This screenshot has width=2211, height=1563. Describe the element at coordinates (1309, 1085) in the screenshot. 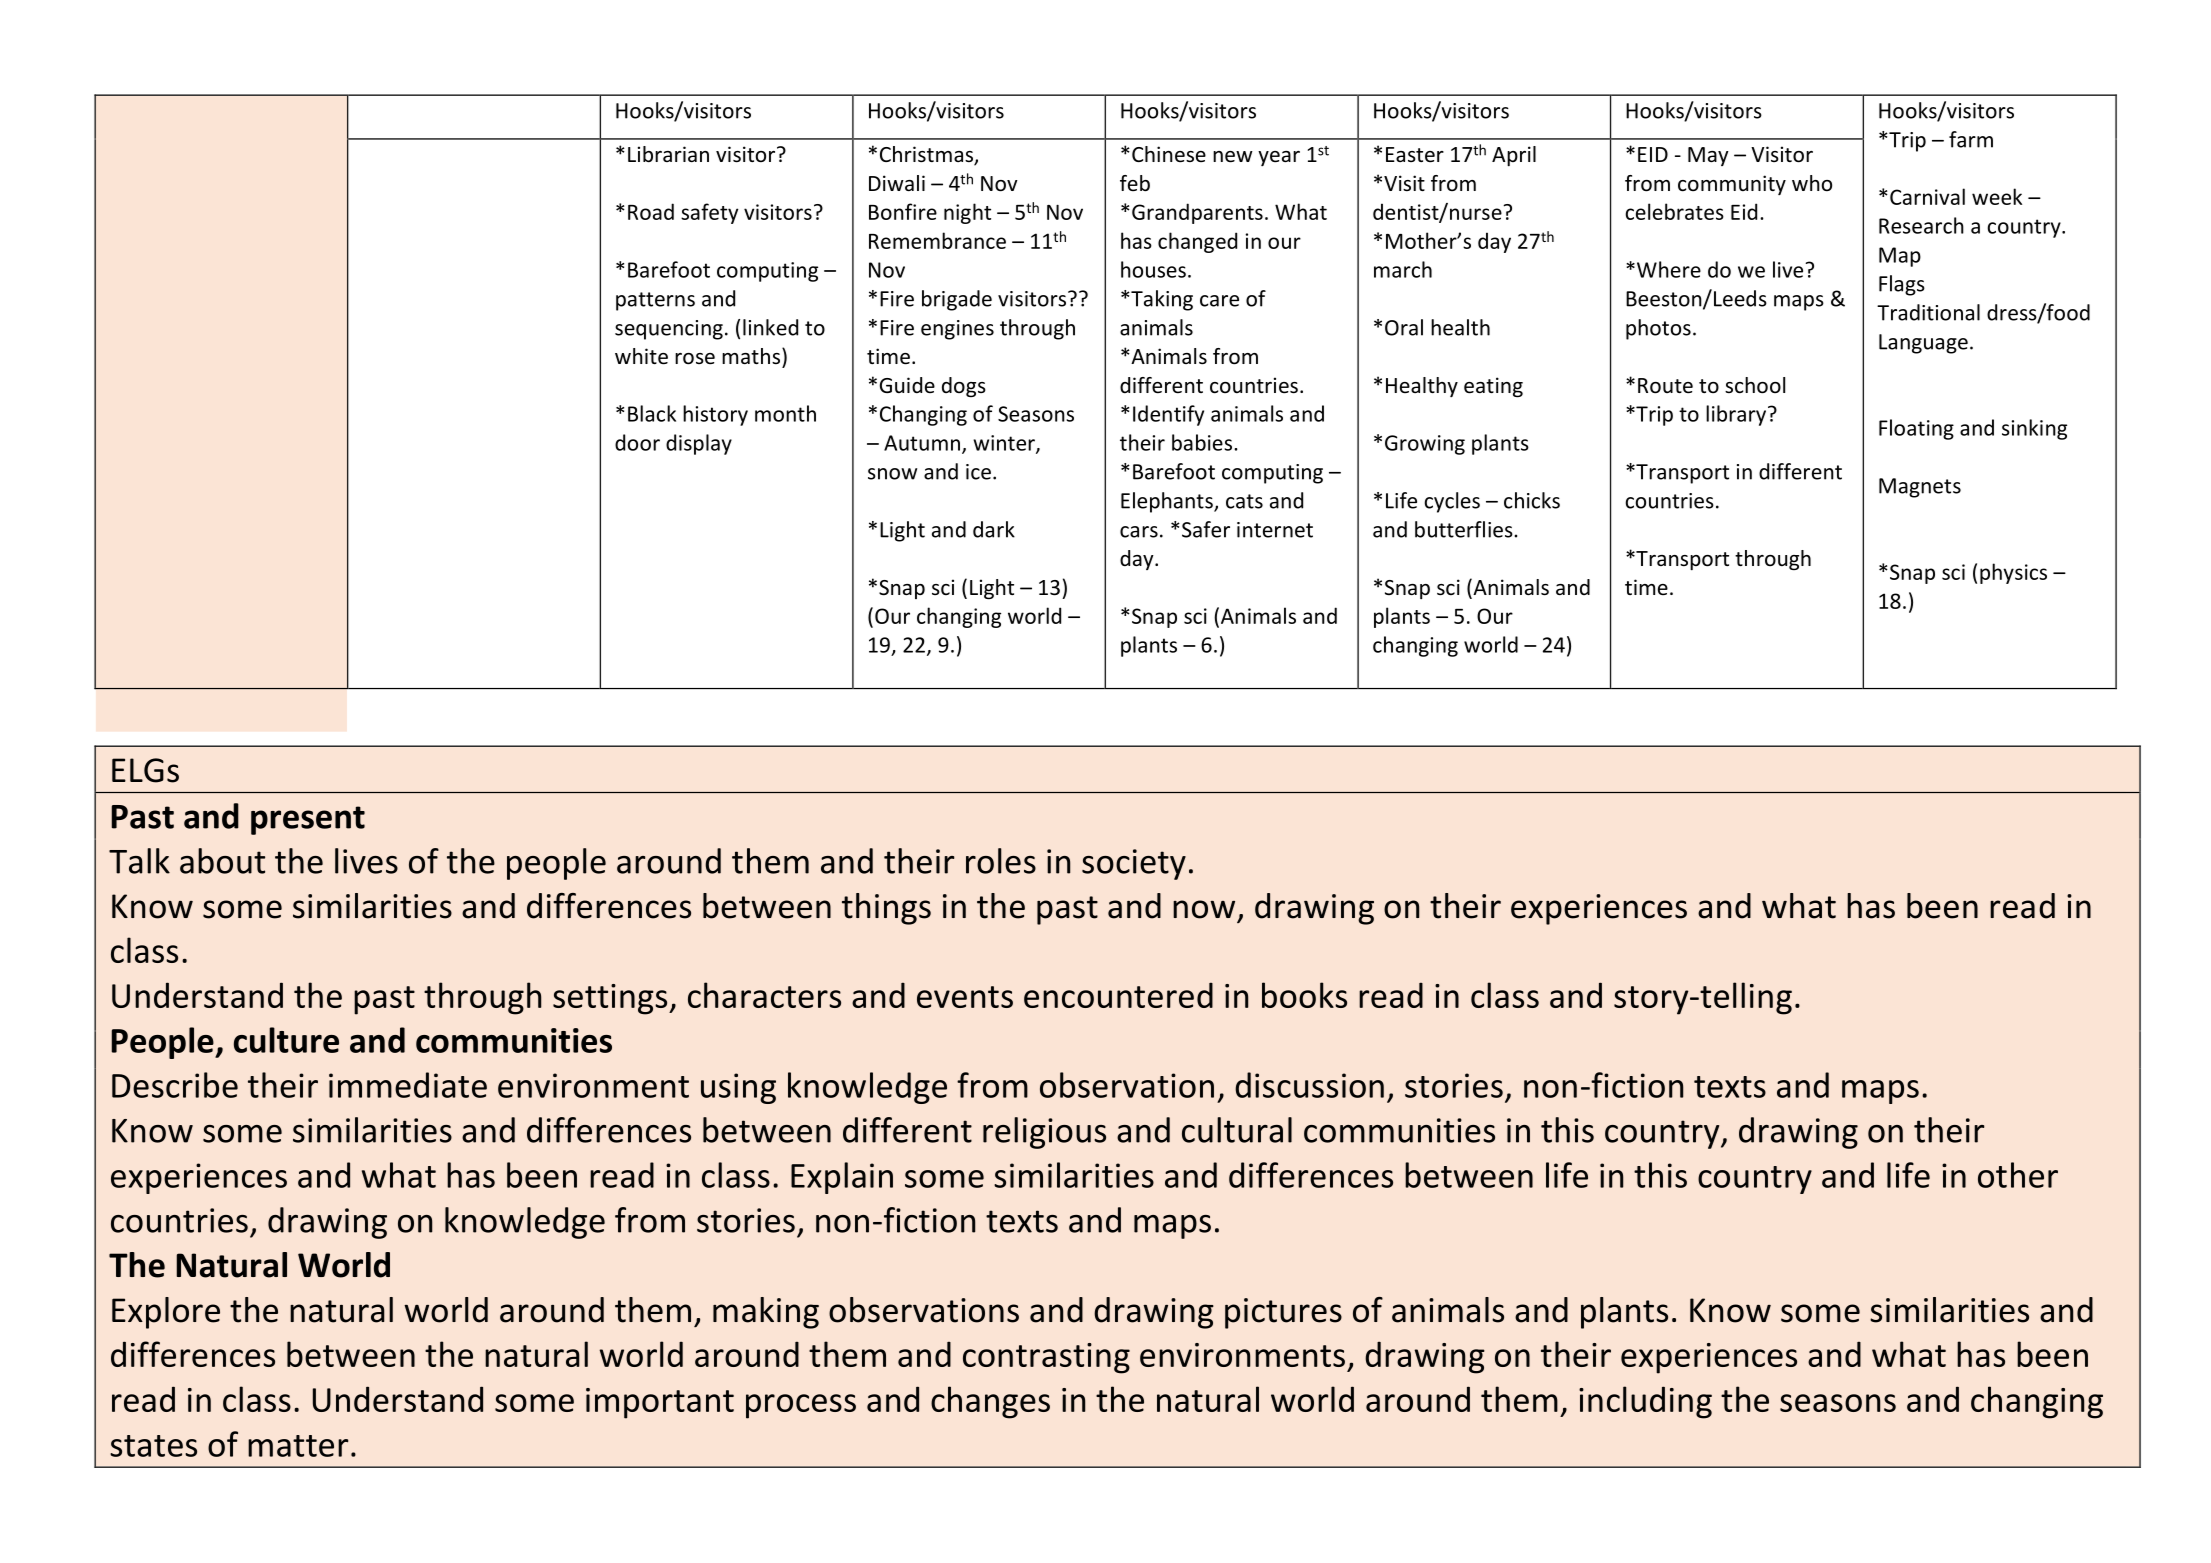

I see `discussion` at that location.
